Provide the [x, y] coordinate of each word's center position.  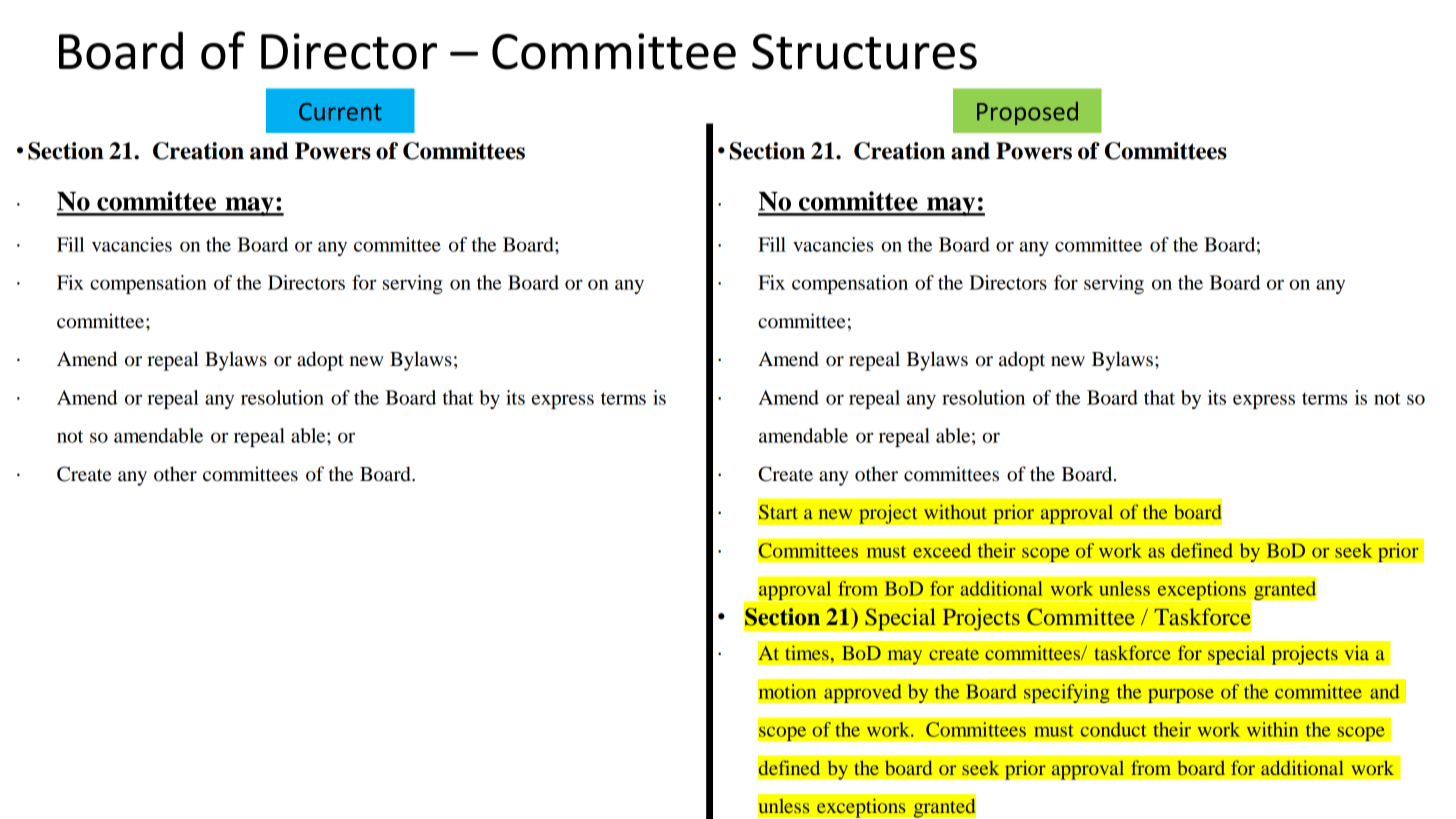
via [1356, 653]
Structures [864, 52]
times [807, 652]
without [955, 511]
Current [340, 112]
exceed [942, 550]
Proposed [1027, 113]
